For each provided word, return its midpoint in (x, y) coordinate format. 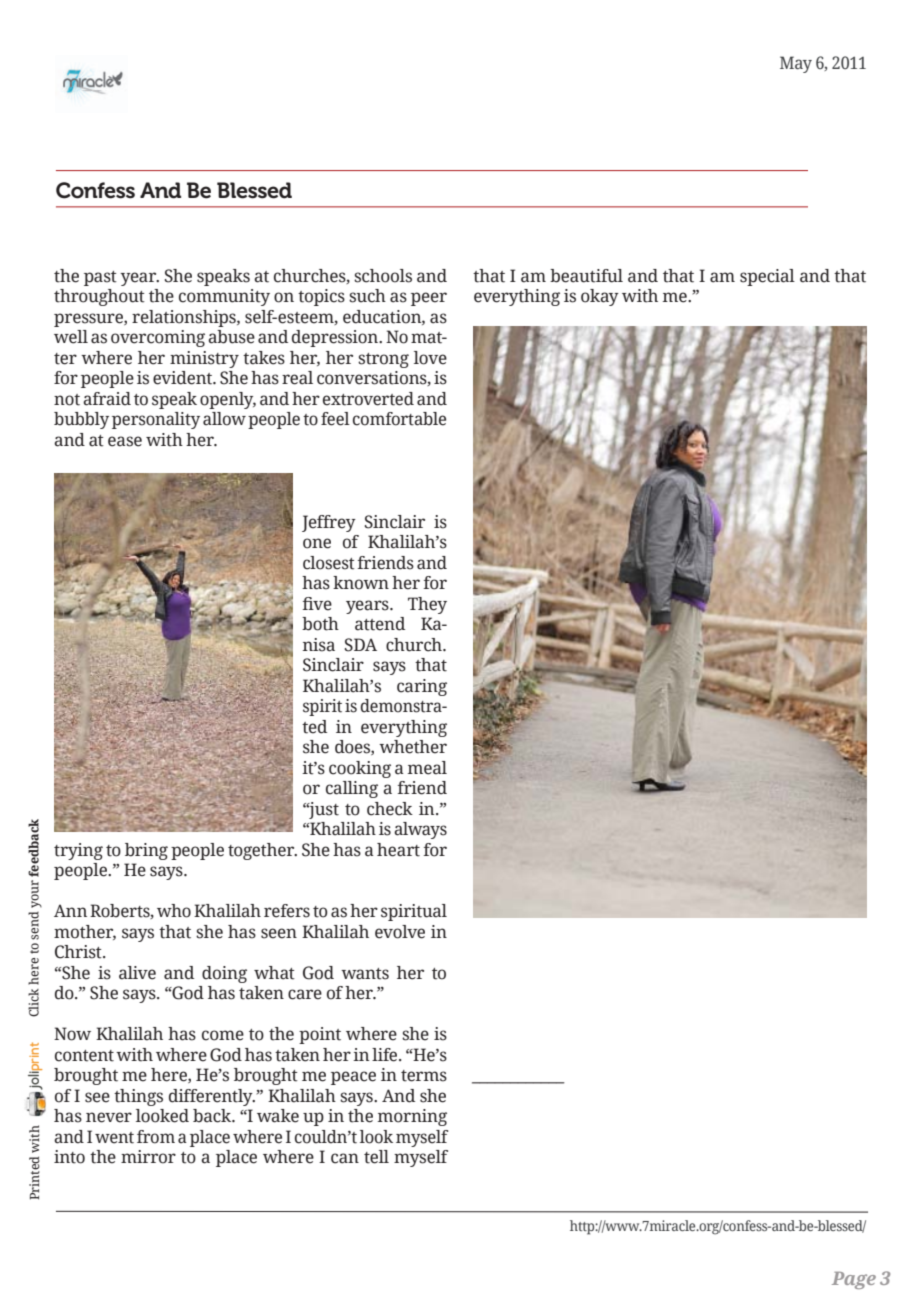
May (796, 64)
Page (854, 1280)
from (156, 1137)
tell (376, 1157)
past (100, 278)
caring (422, 687)
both (320, 624)
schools (383, 276)
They (427, 605)
